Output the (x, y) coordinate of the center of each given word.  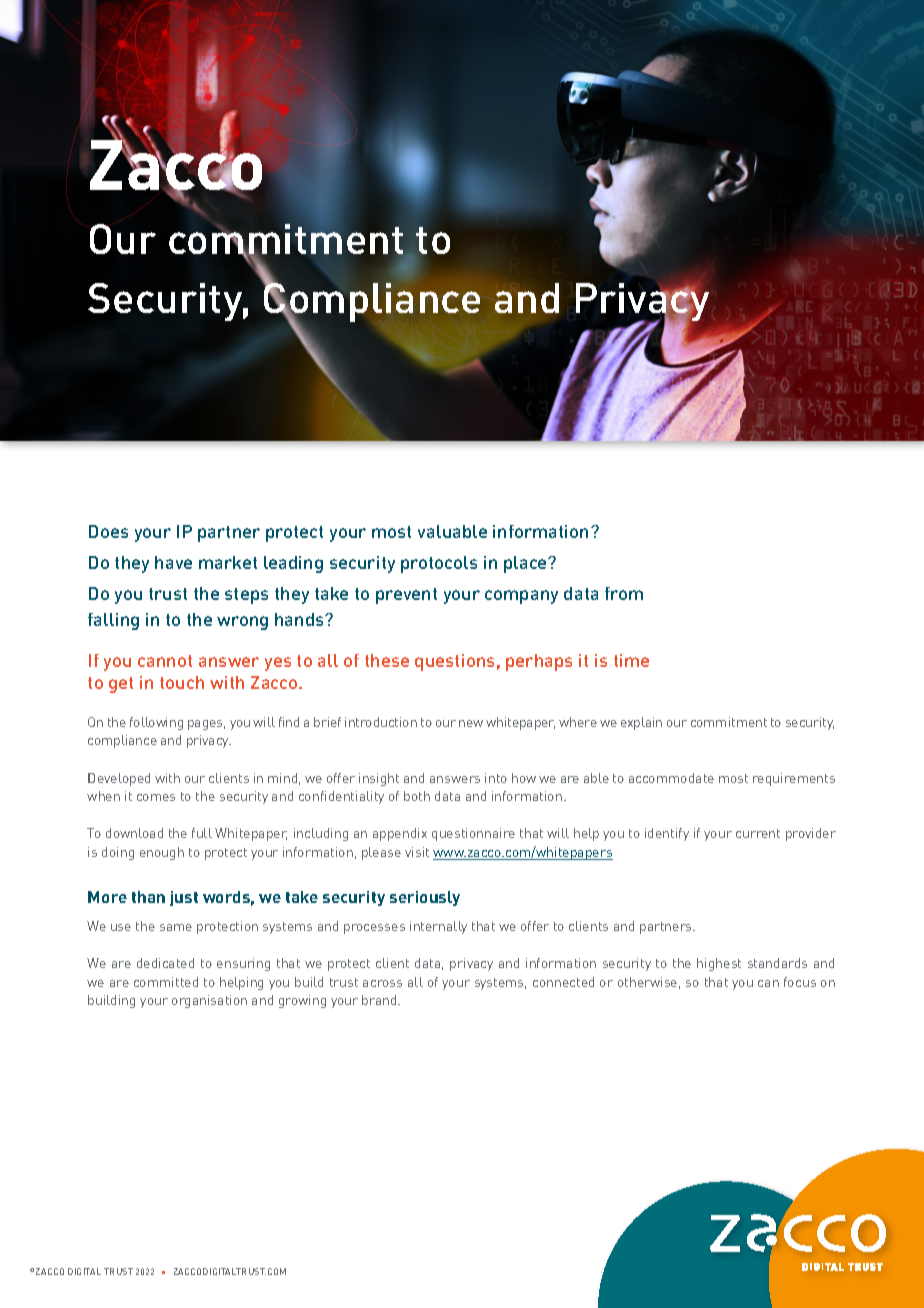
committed (166, 982)
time (631, 660)
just (184, 898)
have (173, 562)
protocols (439, 564)
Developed (119, 779)
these (387, 660)
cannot (165, 661)
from (624, 593)
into (496, 778)
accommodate (671, 778)
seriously (425, 898)
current (758, 833)
